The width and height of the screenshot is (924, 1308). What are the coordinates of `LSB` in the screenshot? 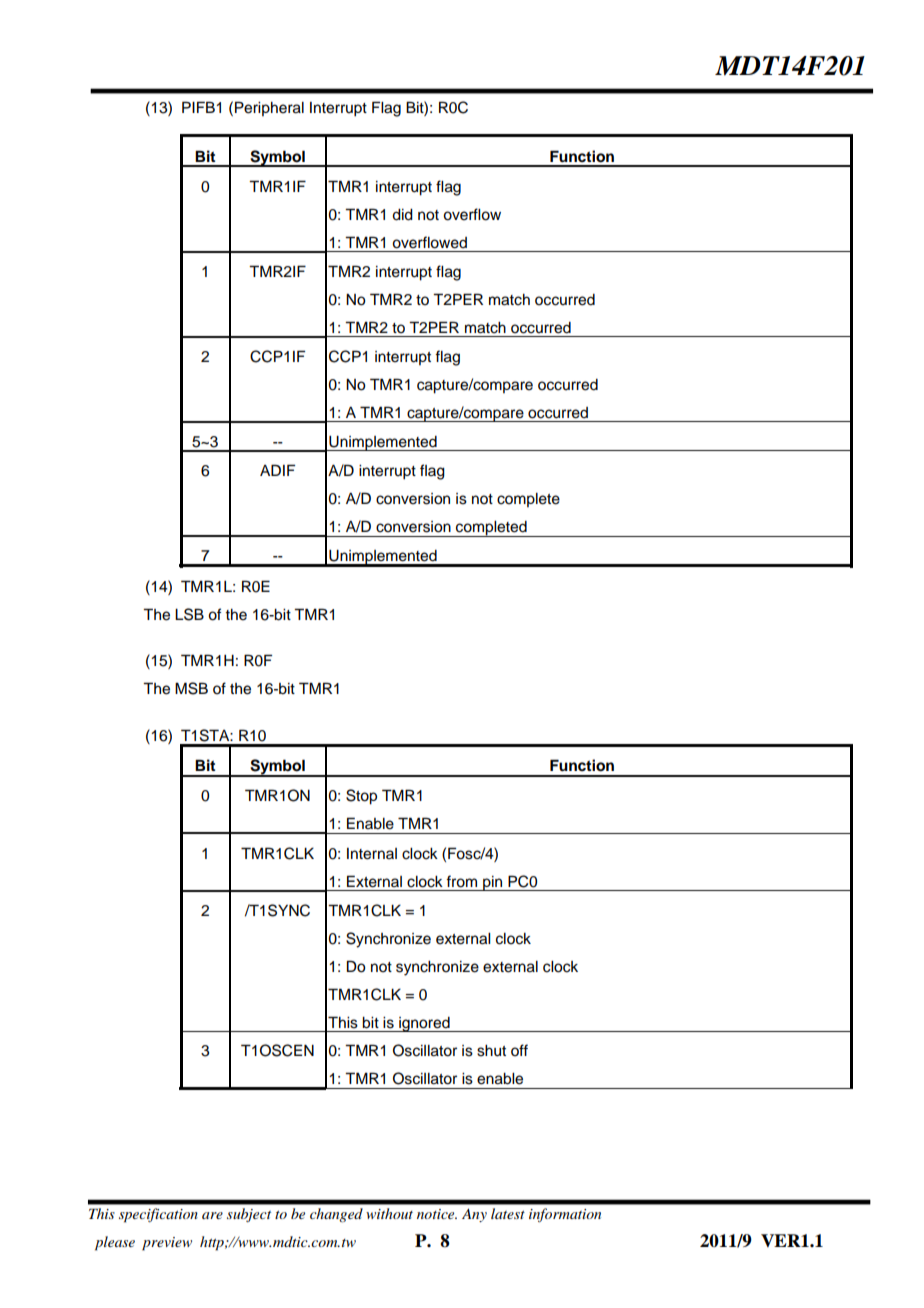 It's located at (189, 614).
